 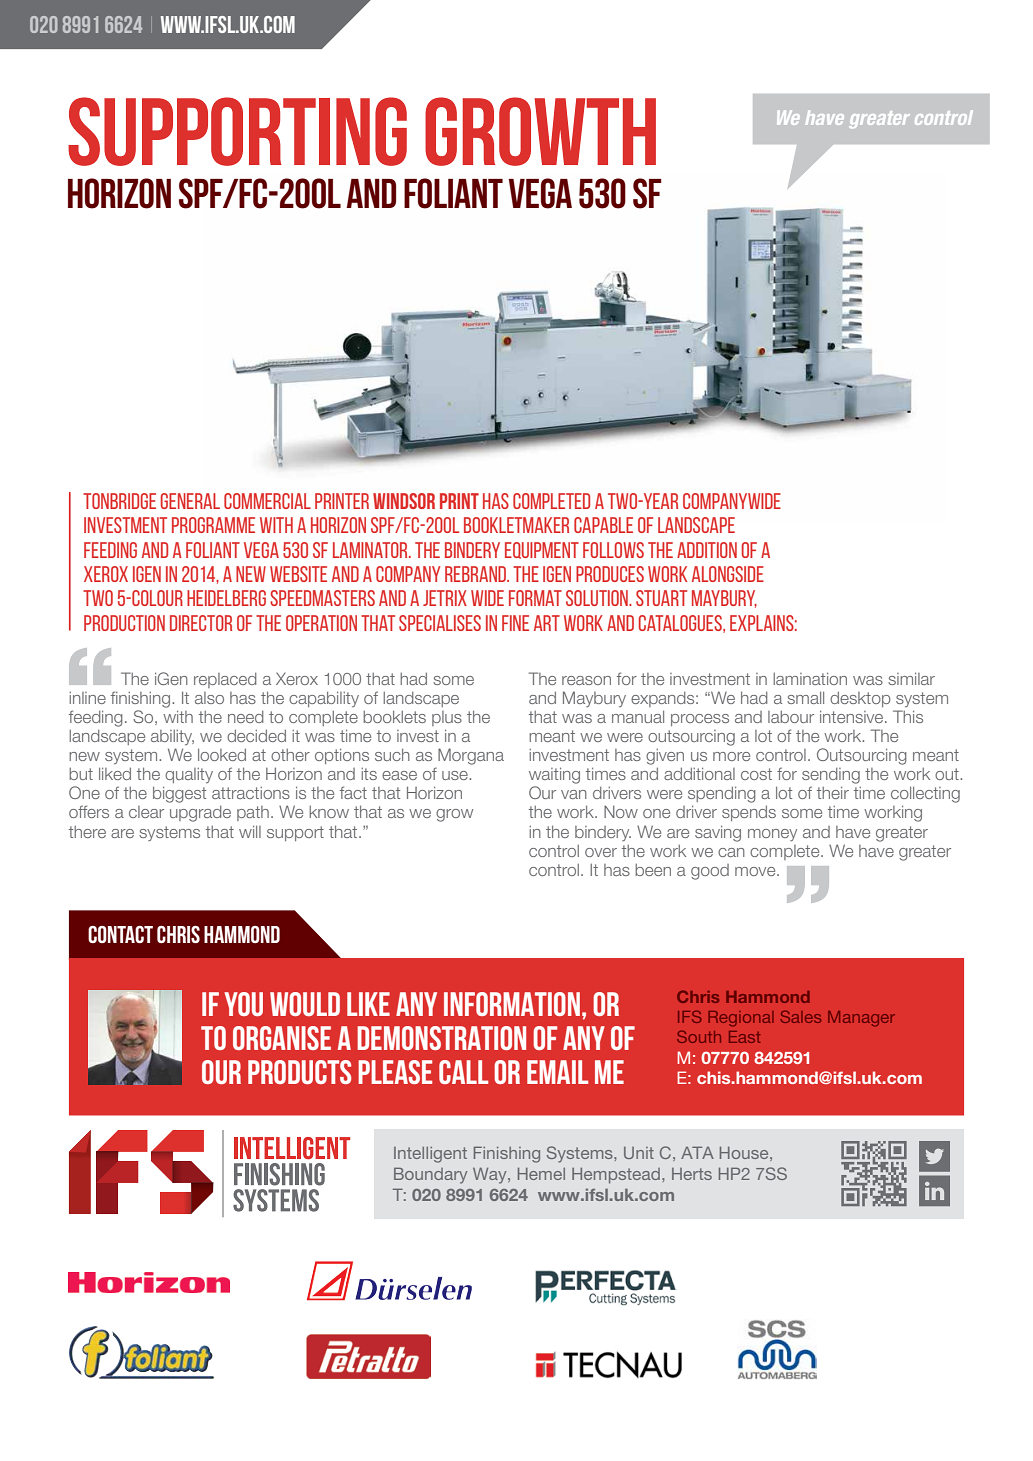 I want to click on equipment, so click(x=542, y=550).
